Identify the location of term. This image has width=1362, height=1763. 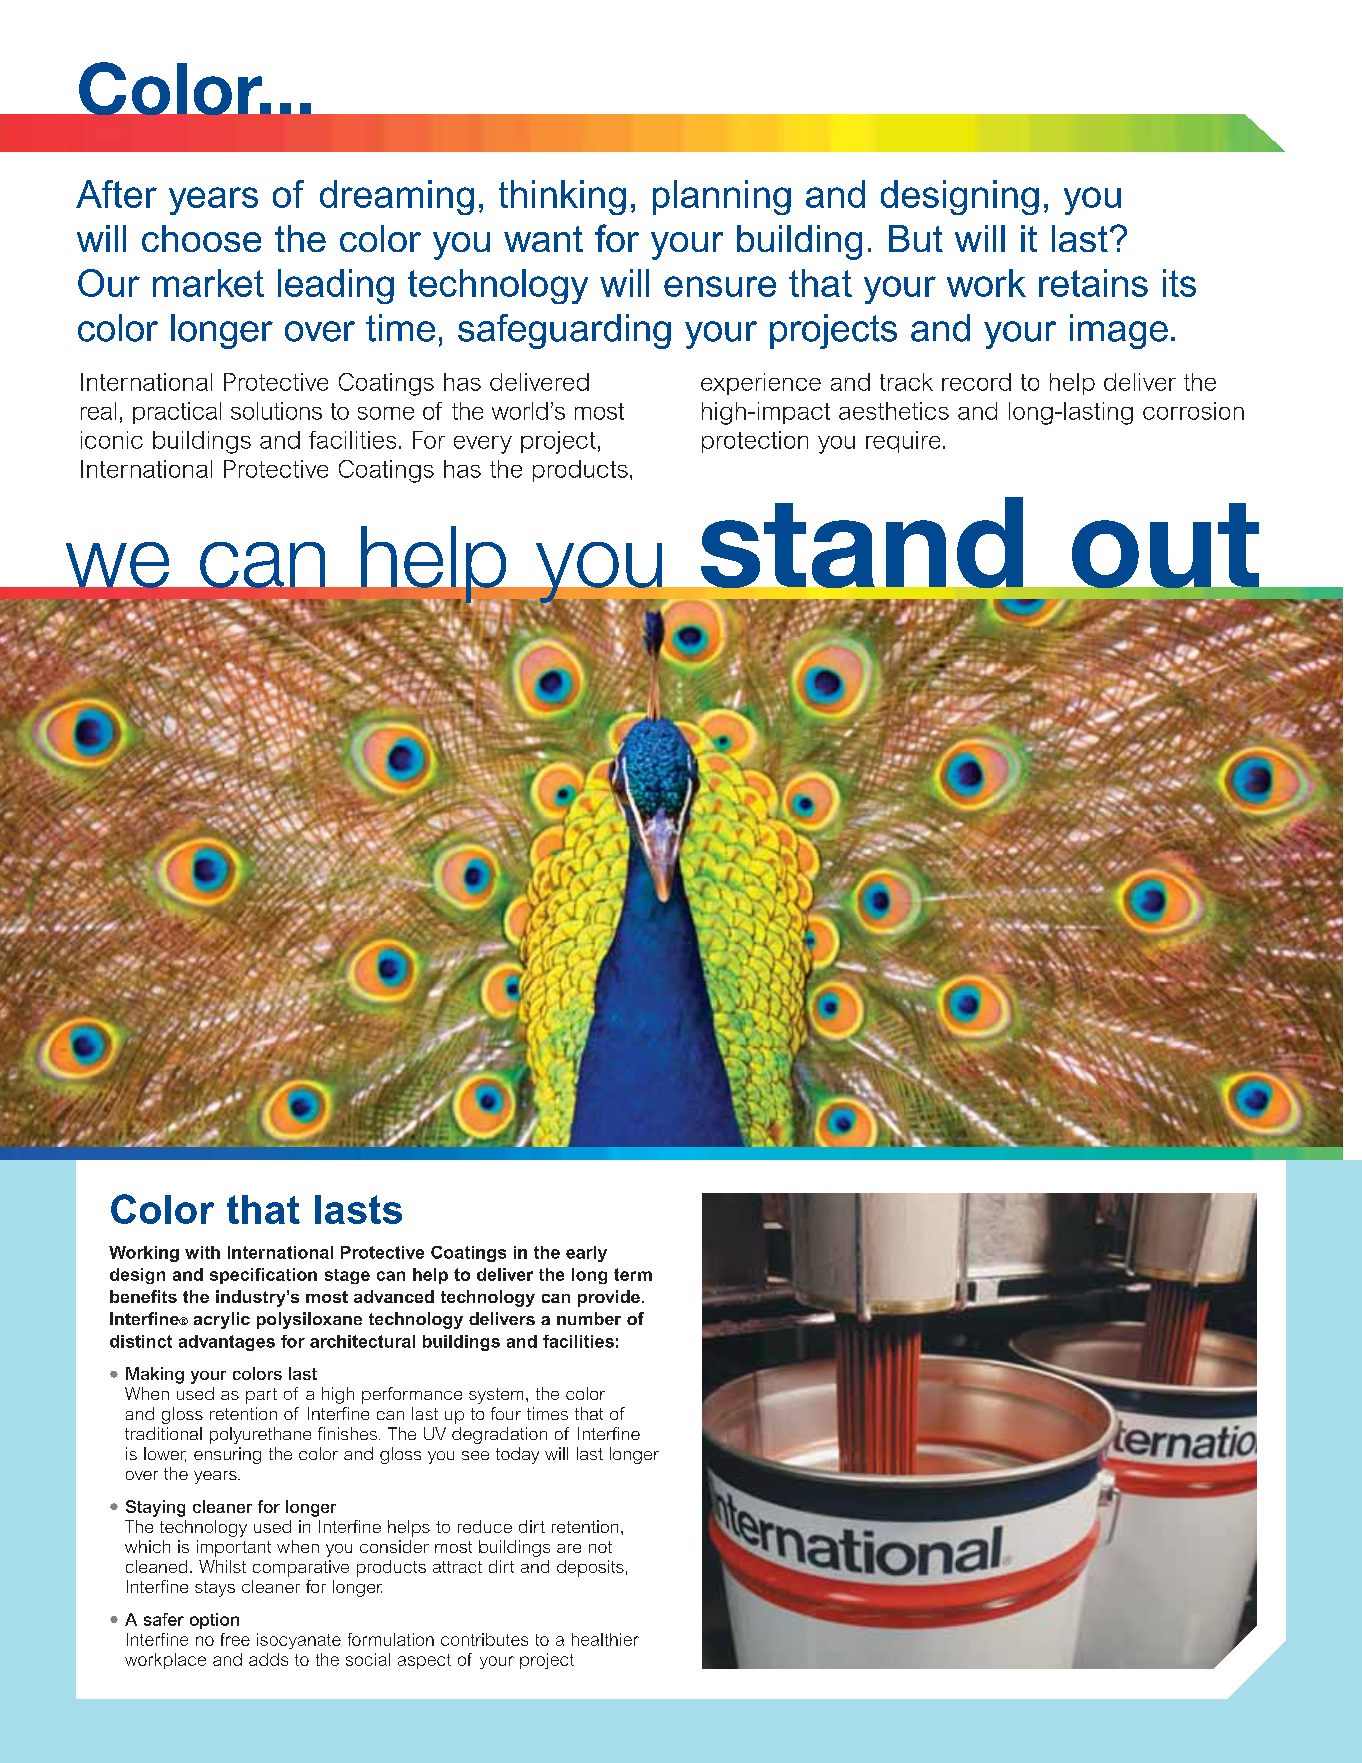
(633, 1274).
